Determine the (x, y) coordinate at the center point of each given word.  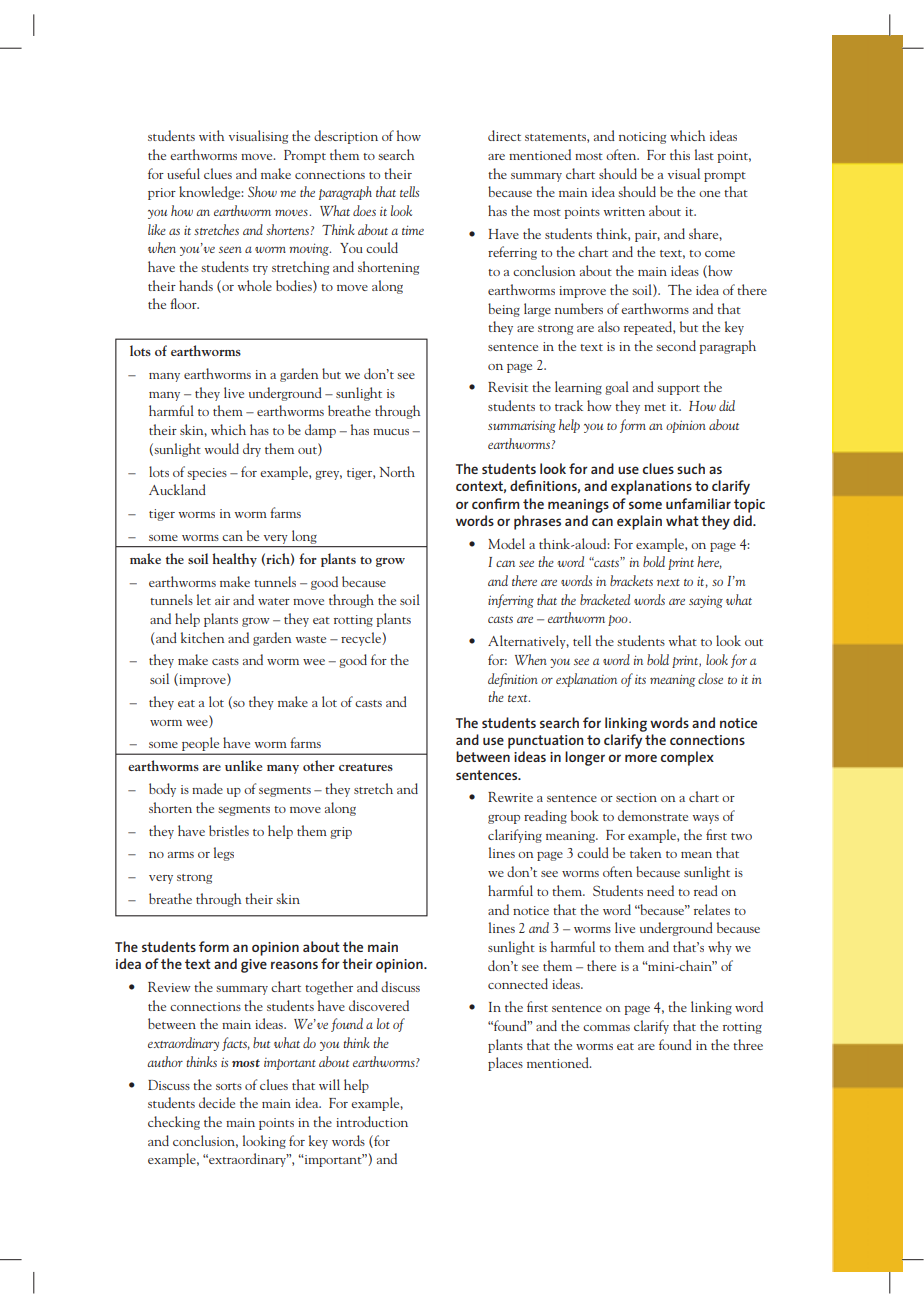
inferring (511, 601)
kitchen (202, 637)
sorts (229, 1086)
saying (706, 601)
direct (504, 135)
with (211, 135)
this (680, 154)
